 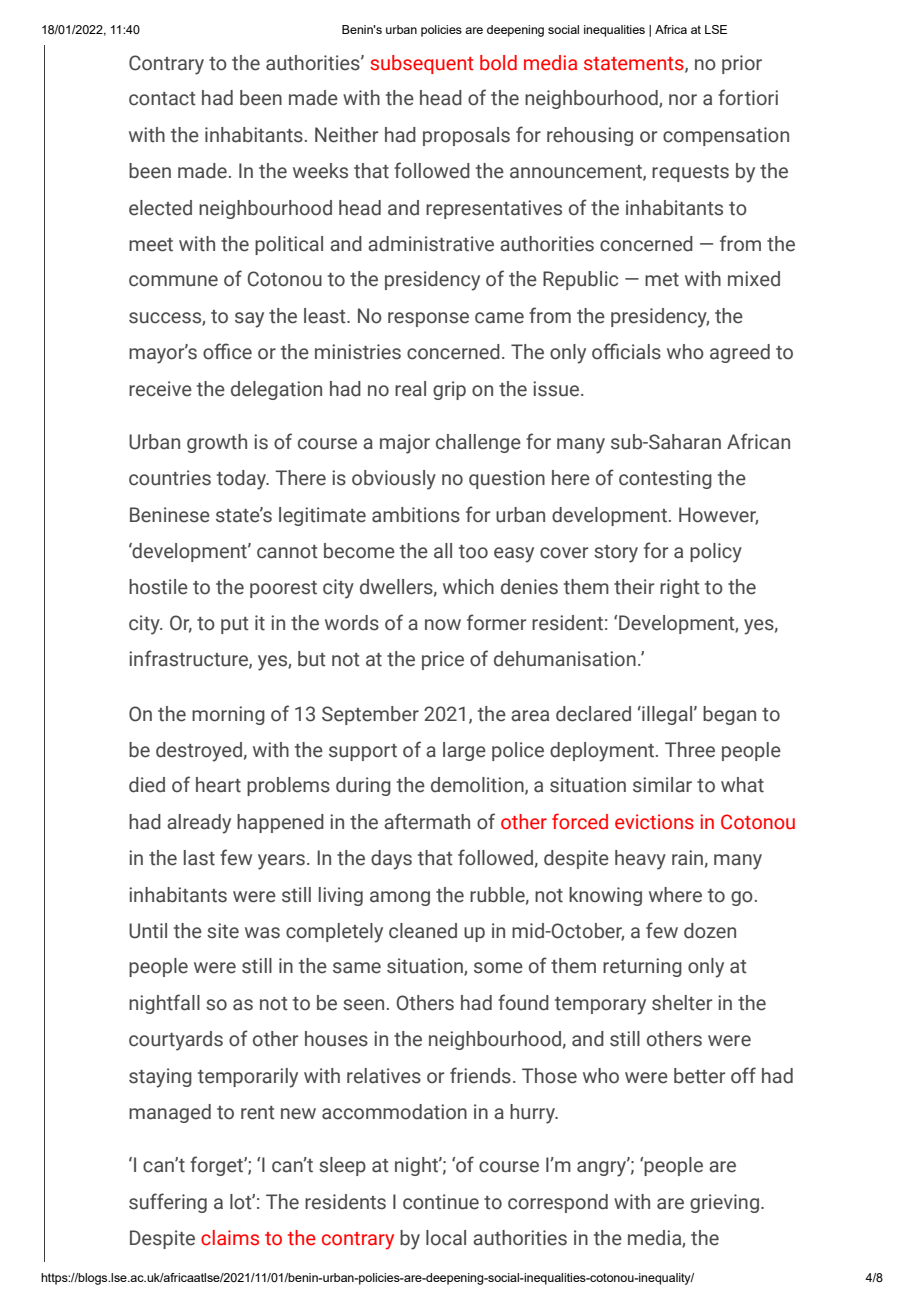 I want to click on nor, so click(x=683, y=100).
